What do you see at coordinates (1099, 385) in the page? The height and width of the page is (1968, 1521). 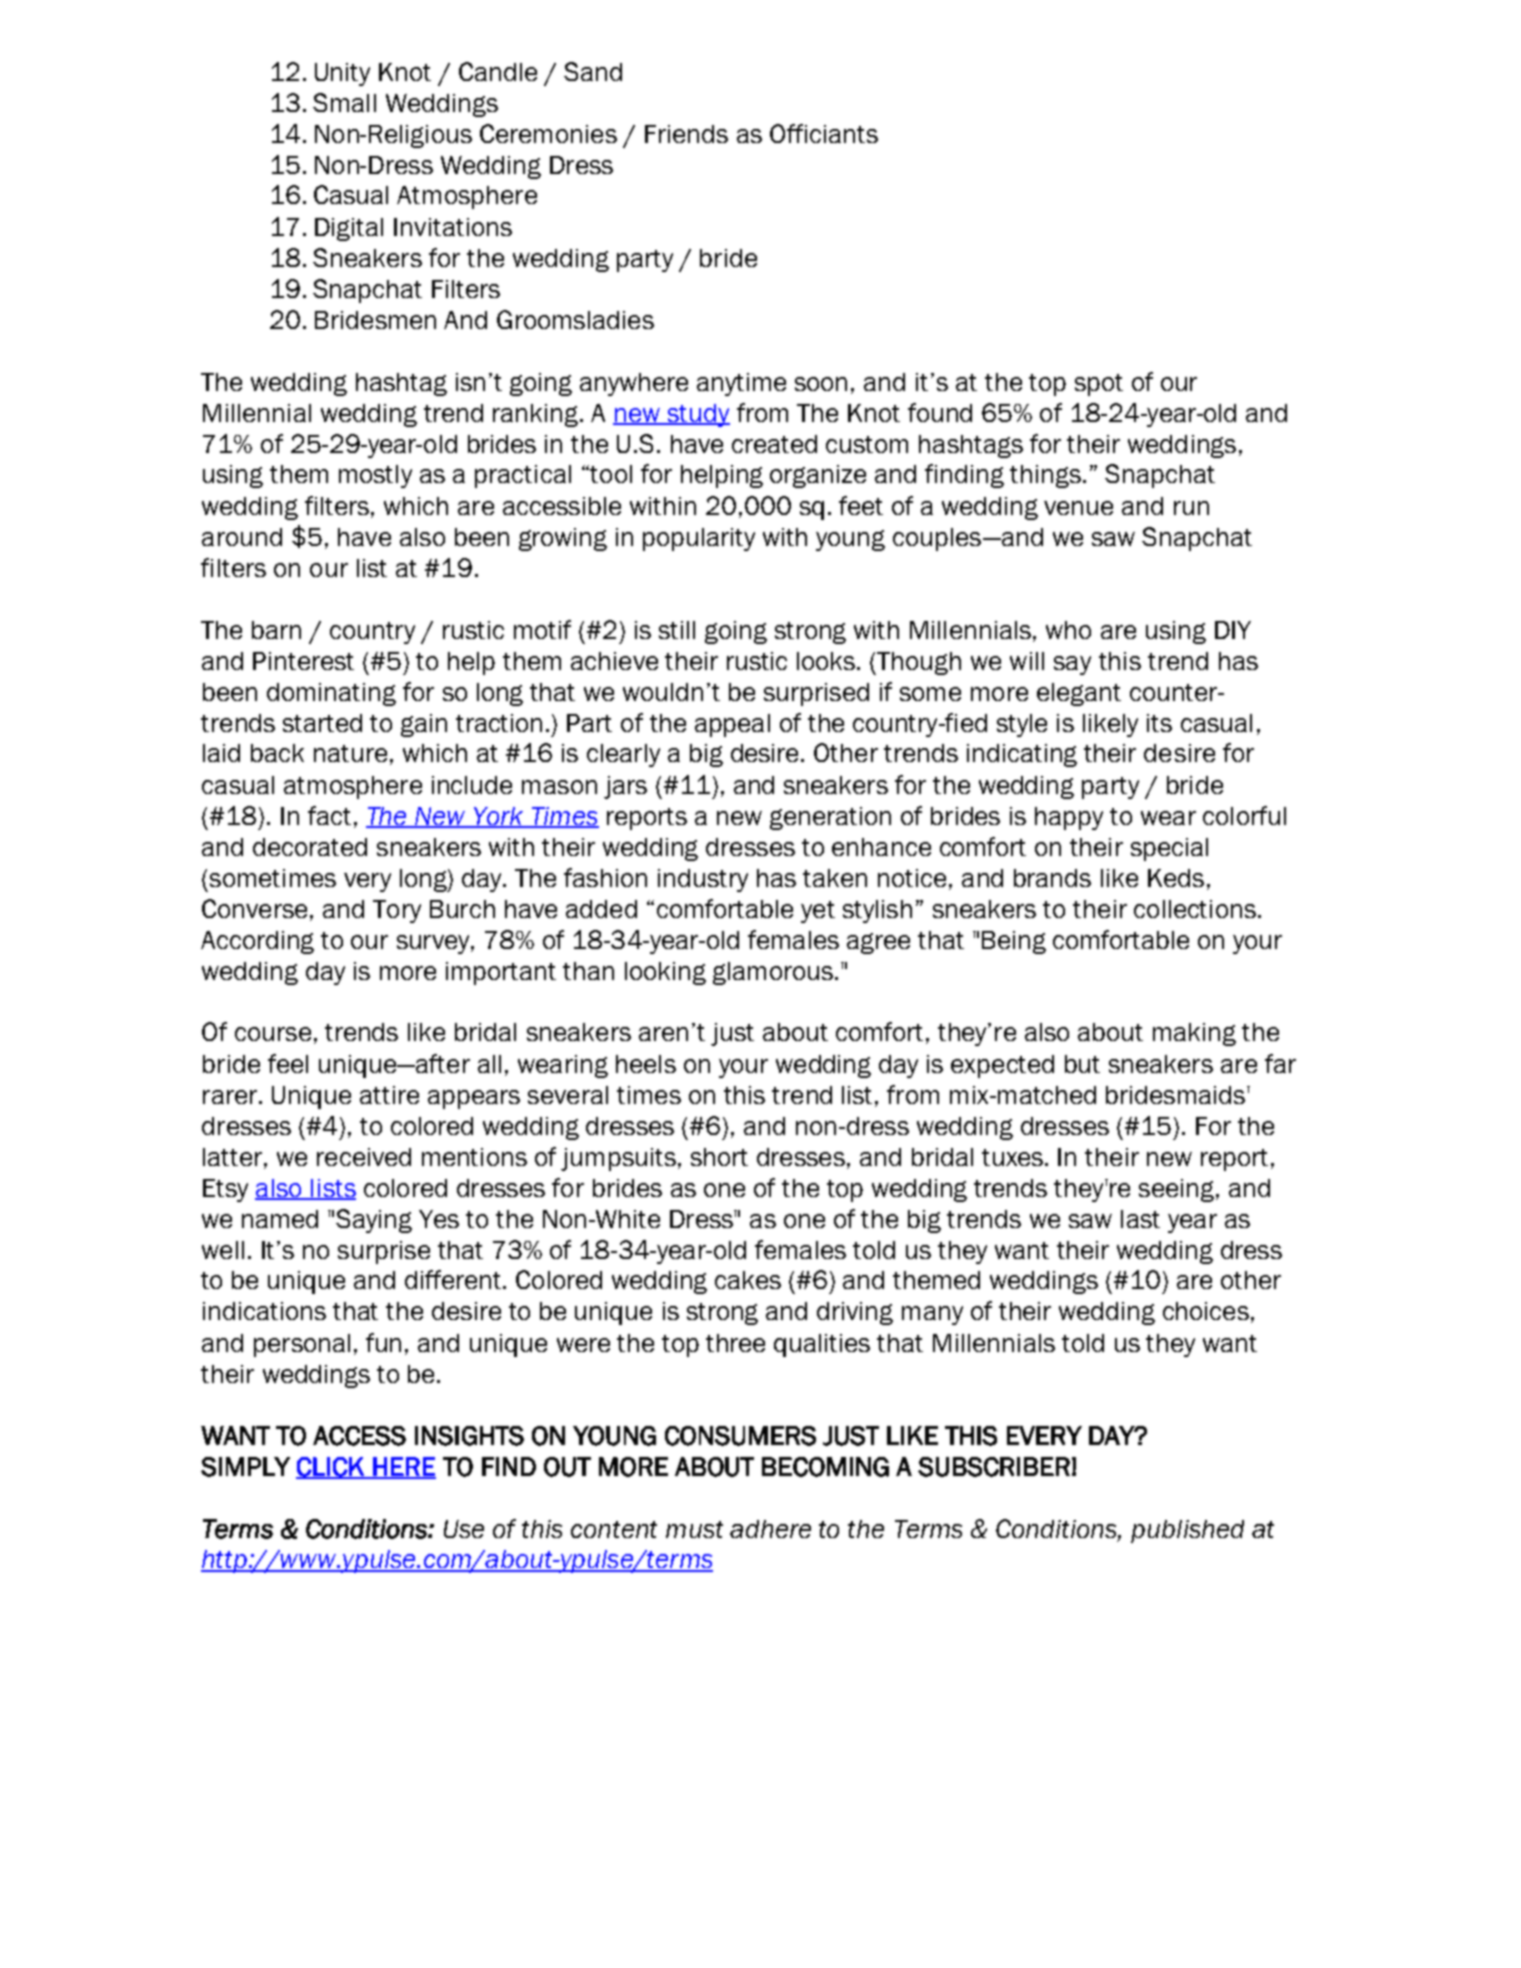 I see `spot` at bounding box center [1099, 385].
